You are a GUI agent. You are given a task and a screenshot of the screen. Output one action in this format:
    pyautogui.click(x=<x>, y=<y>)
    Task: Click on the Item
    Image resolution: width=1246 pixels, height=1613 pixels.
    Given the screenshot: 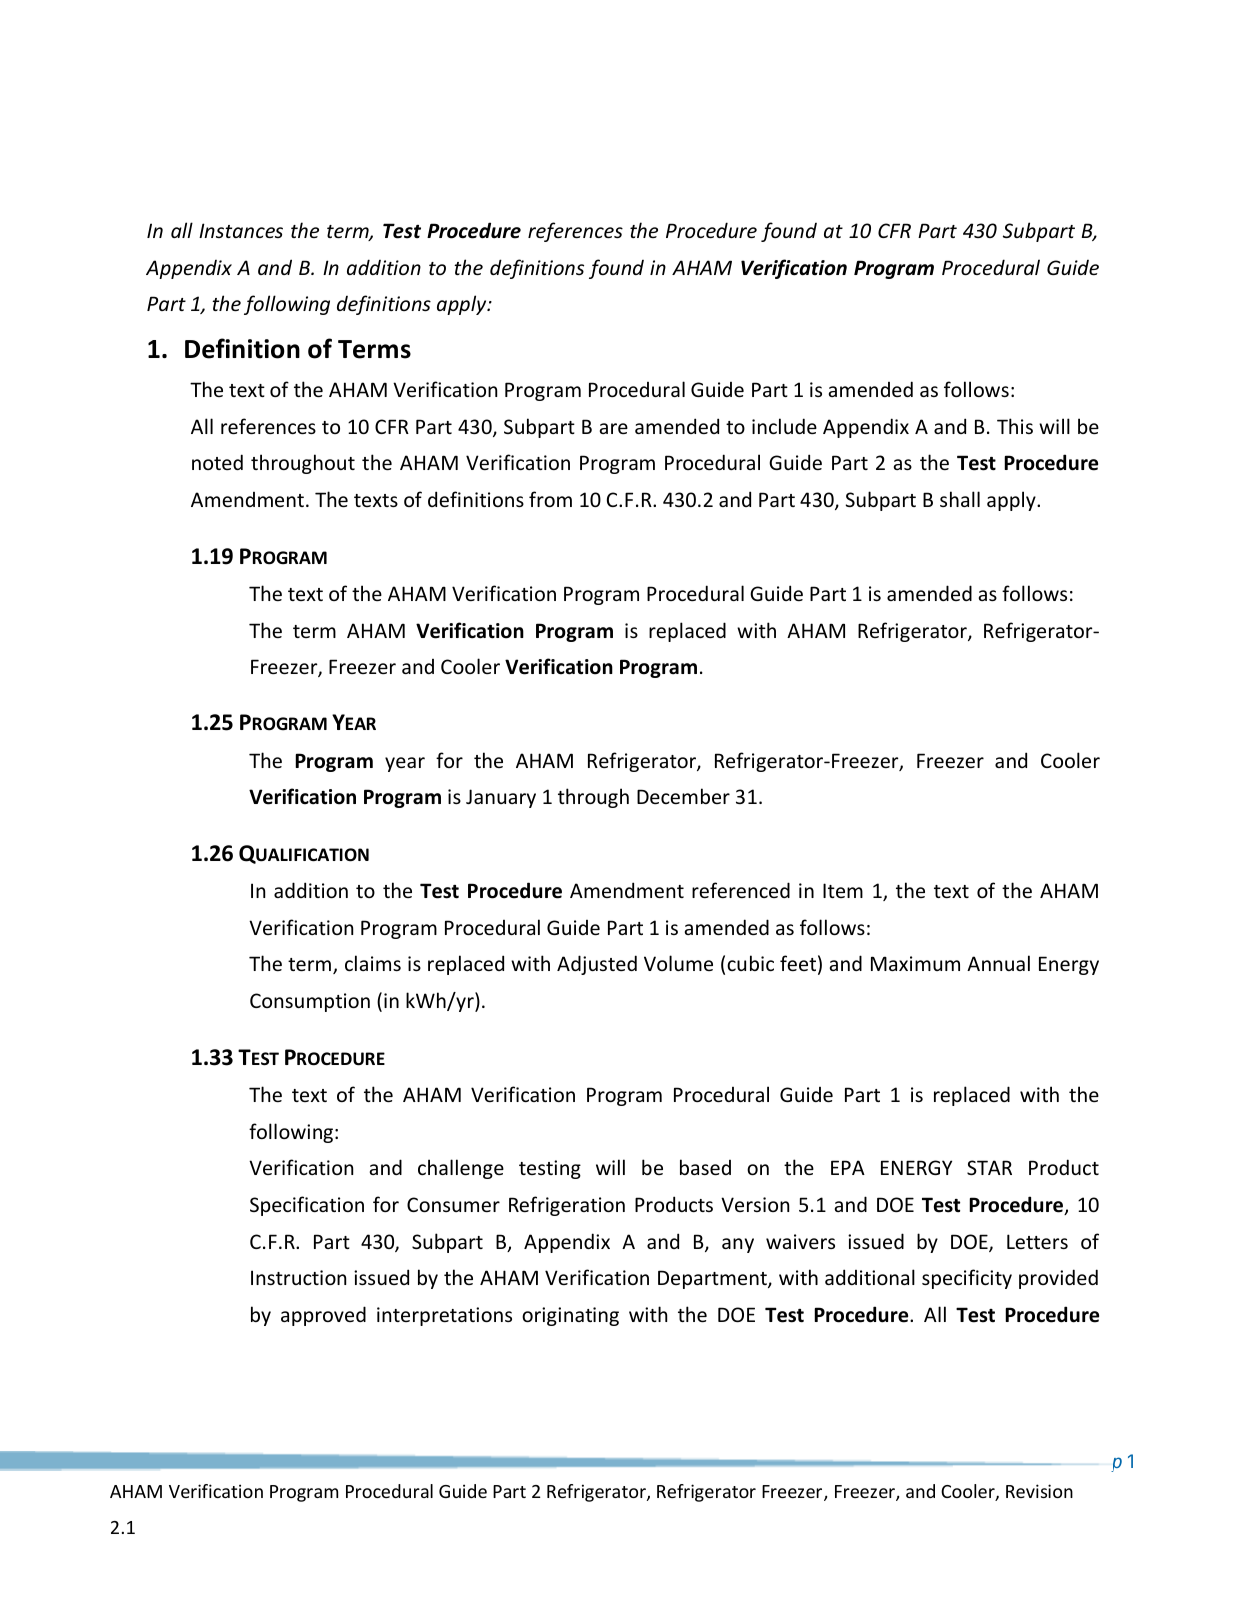 What is the action you would take?
    pyautogui.click(x=843, y=890)
